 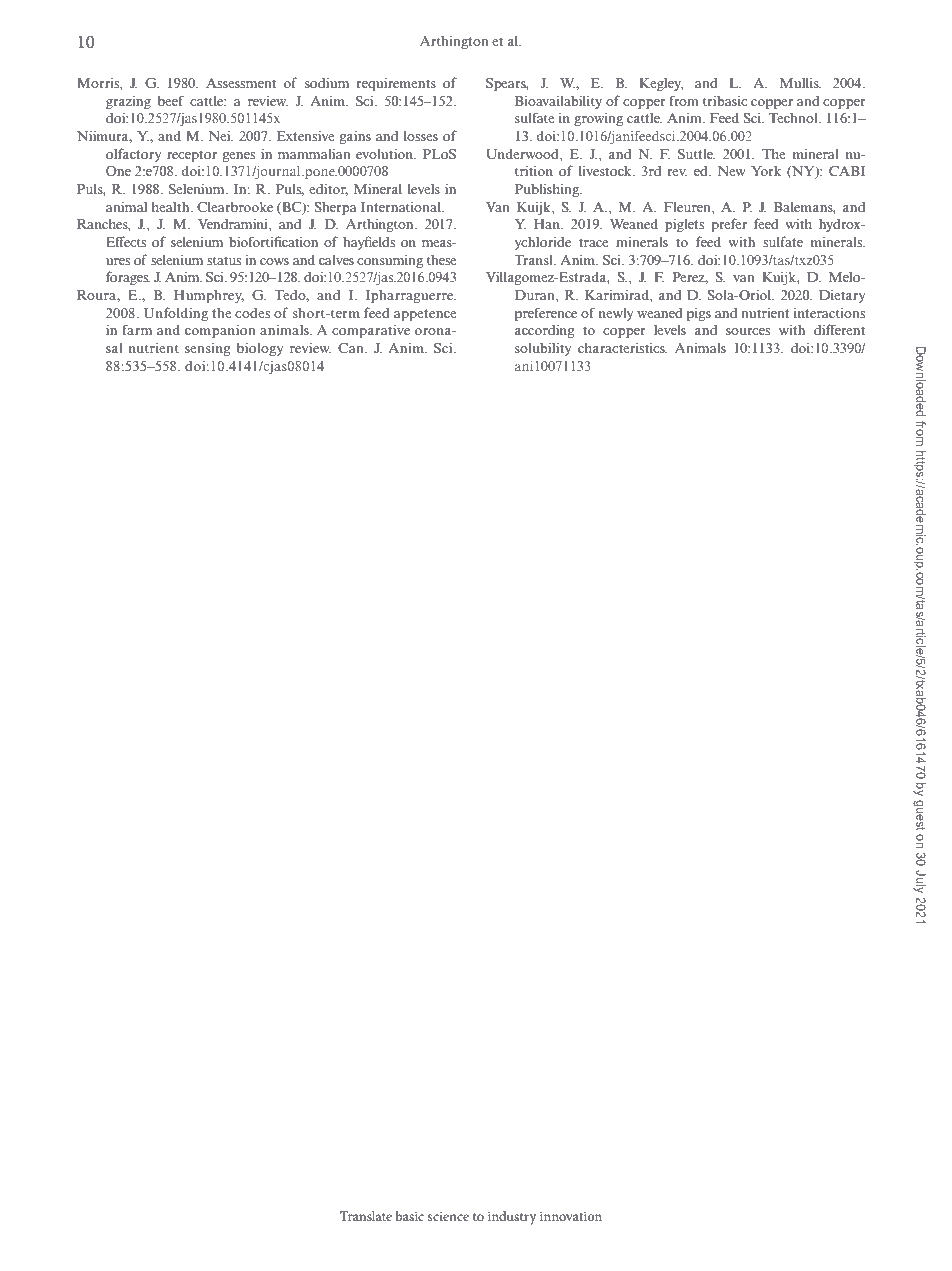 What do you see at coordinates (208, 349) in the screenshot?
I see `sensing` at bounding box center [208, 349].
